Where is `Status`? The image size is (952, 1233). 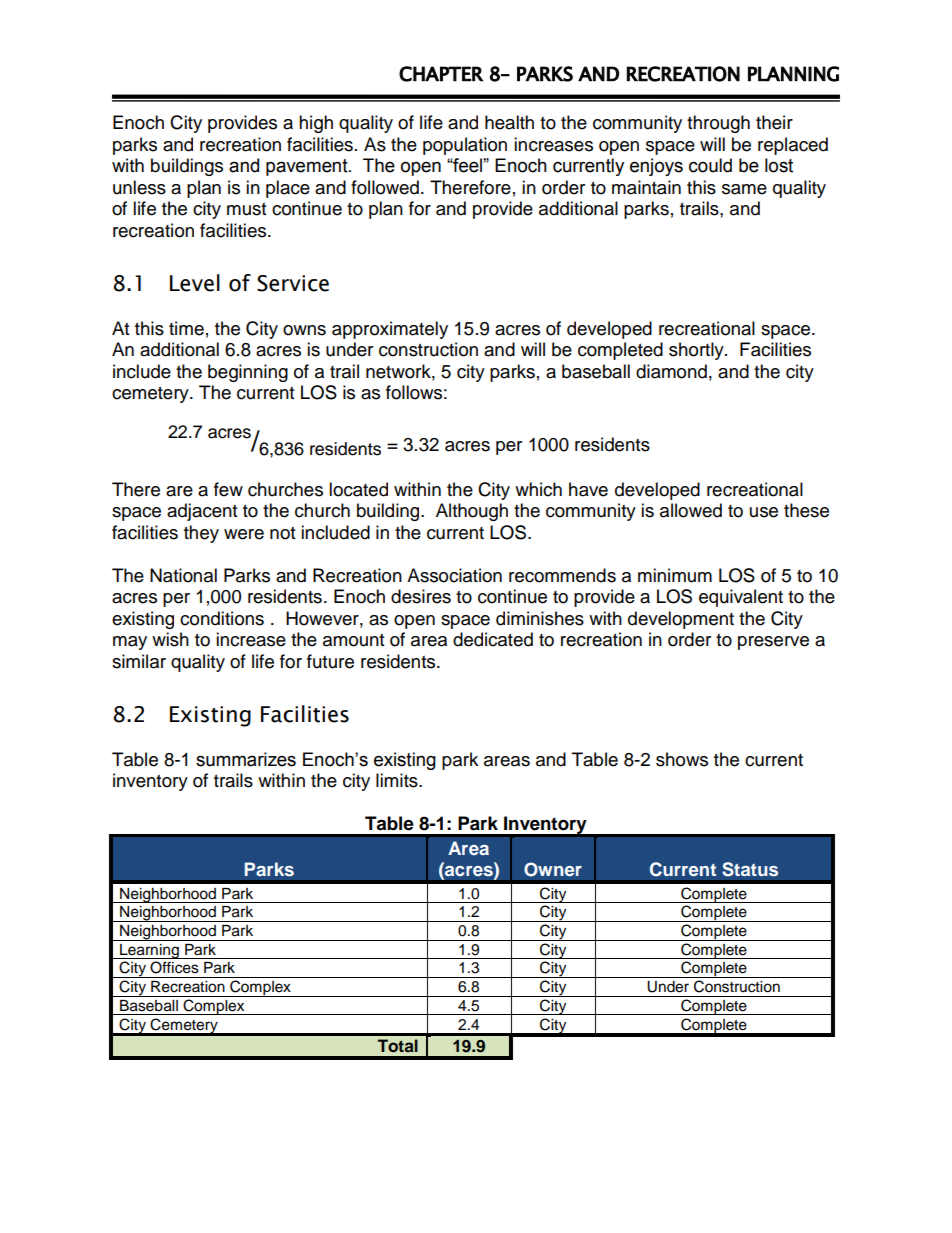
Status is located at coordinates (750, 869).
